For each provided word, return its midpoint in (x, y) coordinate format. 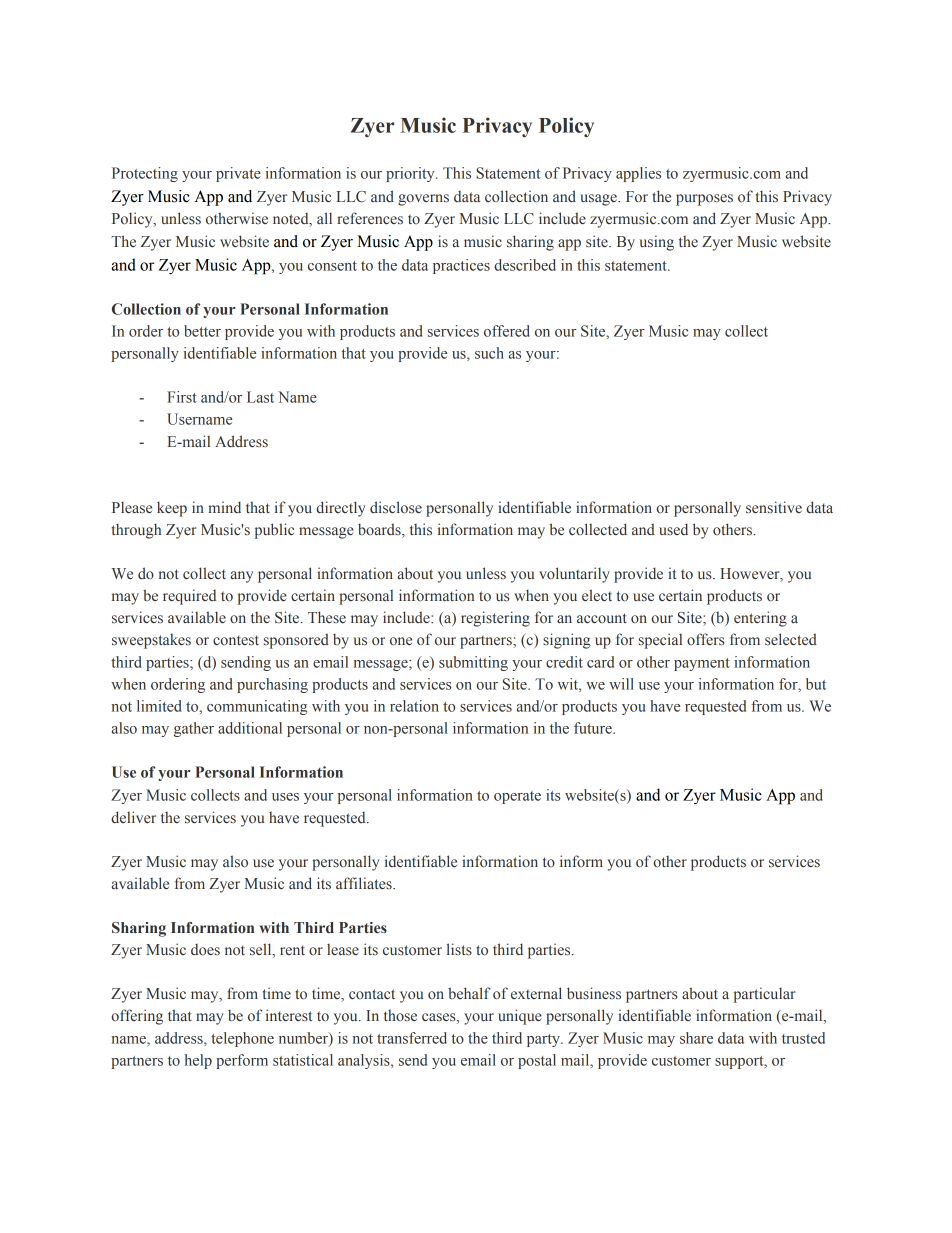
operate (517, 797)
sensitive (774, 507)
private (238, 174)
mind (224, 507)
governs (423, 200)
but (816, 684)
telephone (242, 1039)
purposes (704, 200)
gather (194, 729)
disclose (396, 507)
